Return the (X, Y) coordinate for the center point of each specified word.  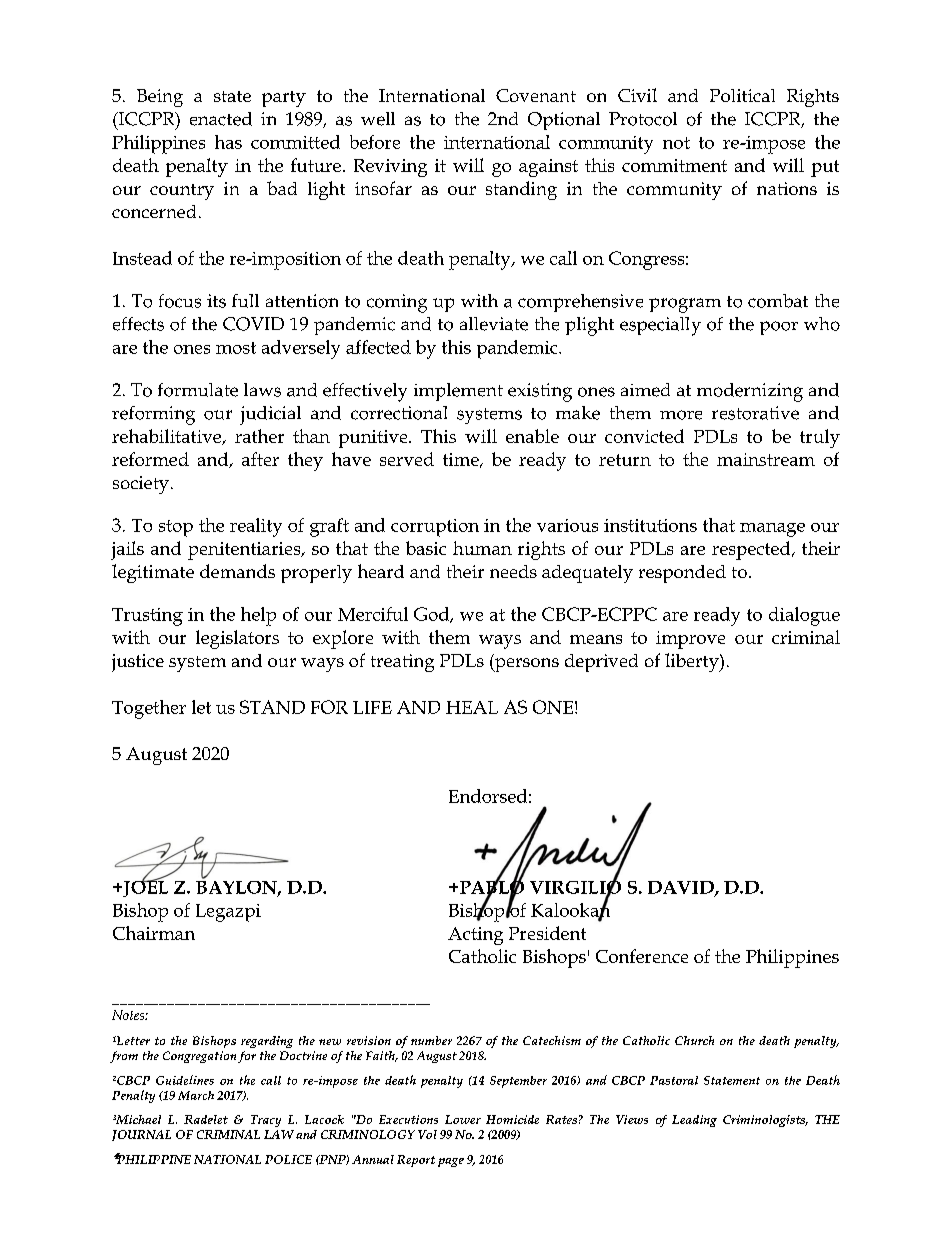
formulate (198, 390)
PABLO (492, 887)
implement (458, 392)
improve (690, 640)
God (432, 615)
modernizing (750, 392)
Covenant (536, 95)
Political (742, 95)
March (196, 1095)
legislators (237, 639)
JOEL (144, 887)
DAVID (682, 888)
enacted (221, 119)
